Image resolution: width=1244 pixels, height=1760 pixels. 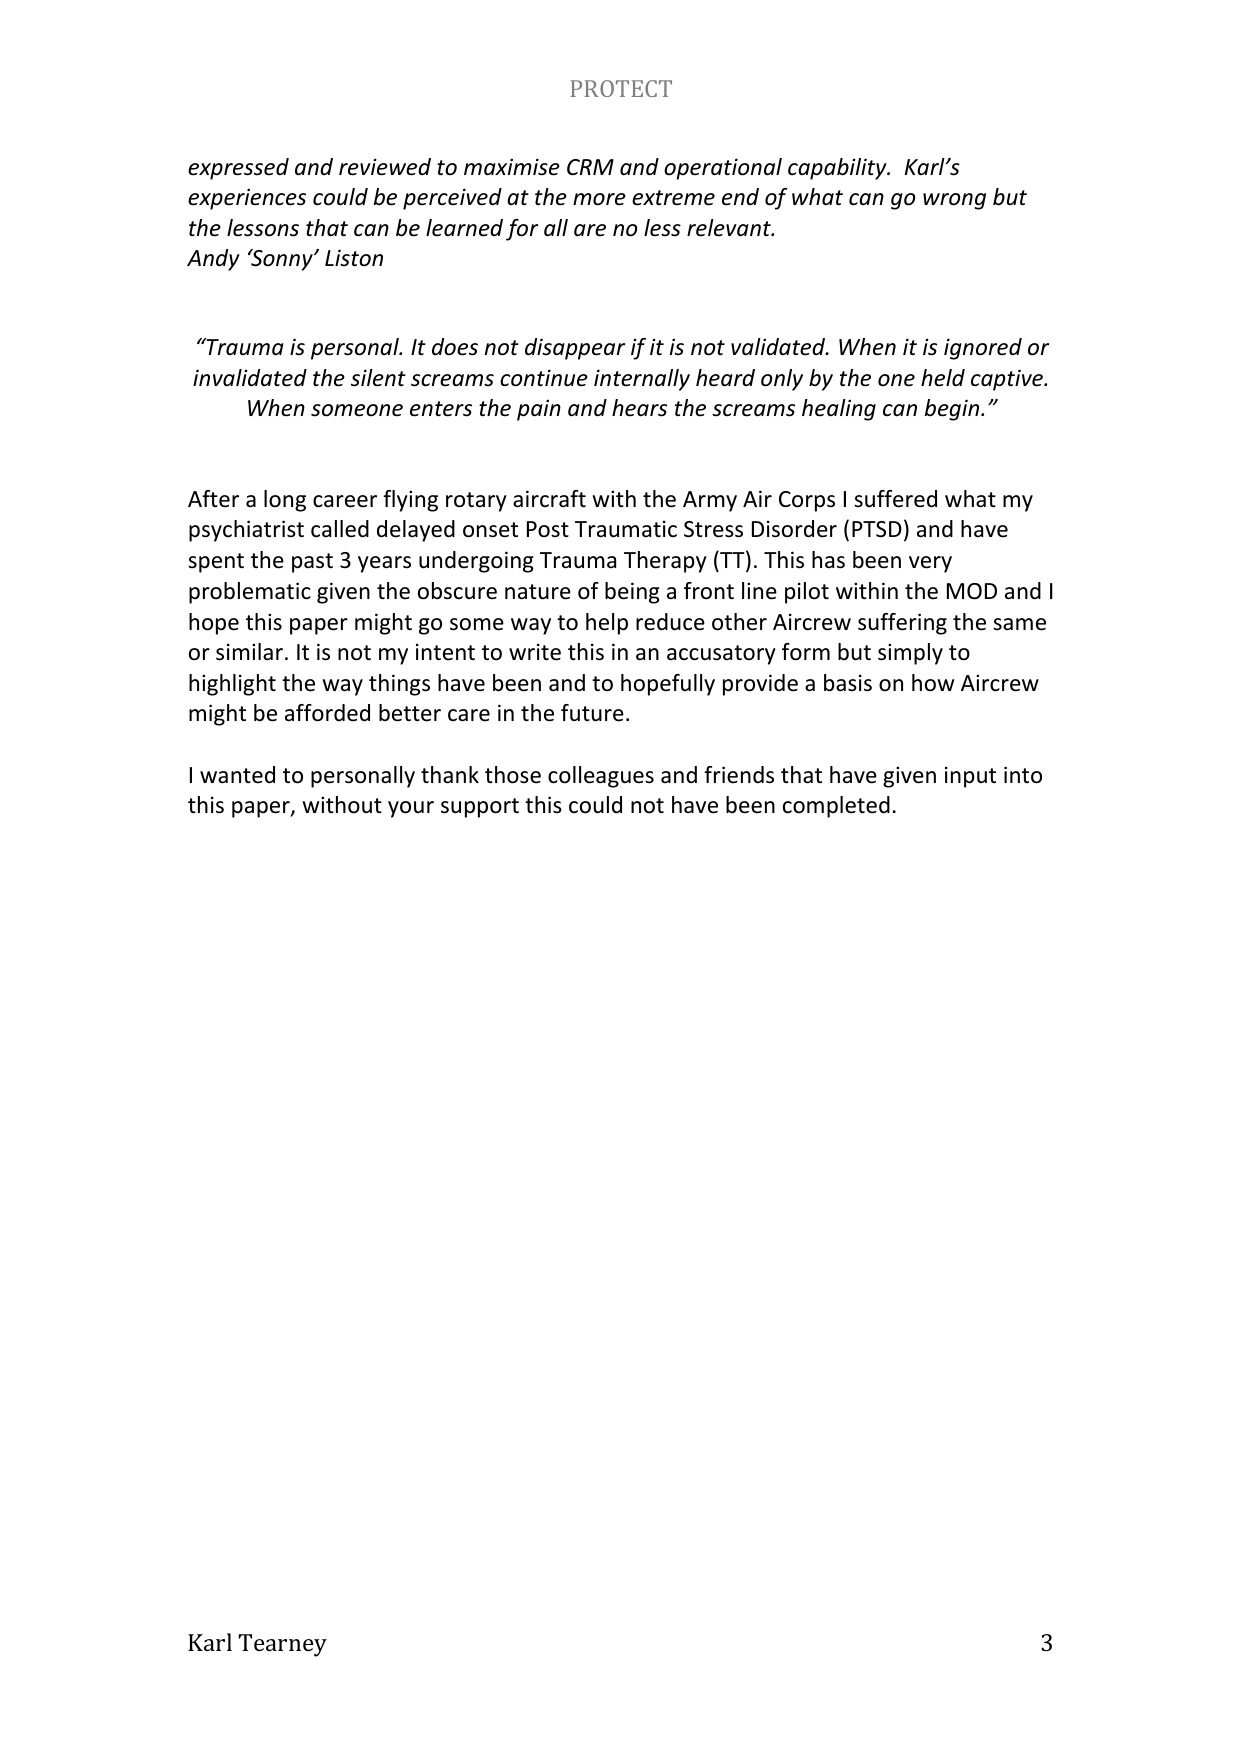 I want to click on colleagues, so click(x=601, y=777).
